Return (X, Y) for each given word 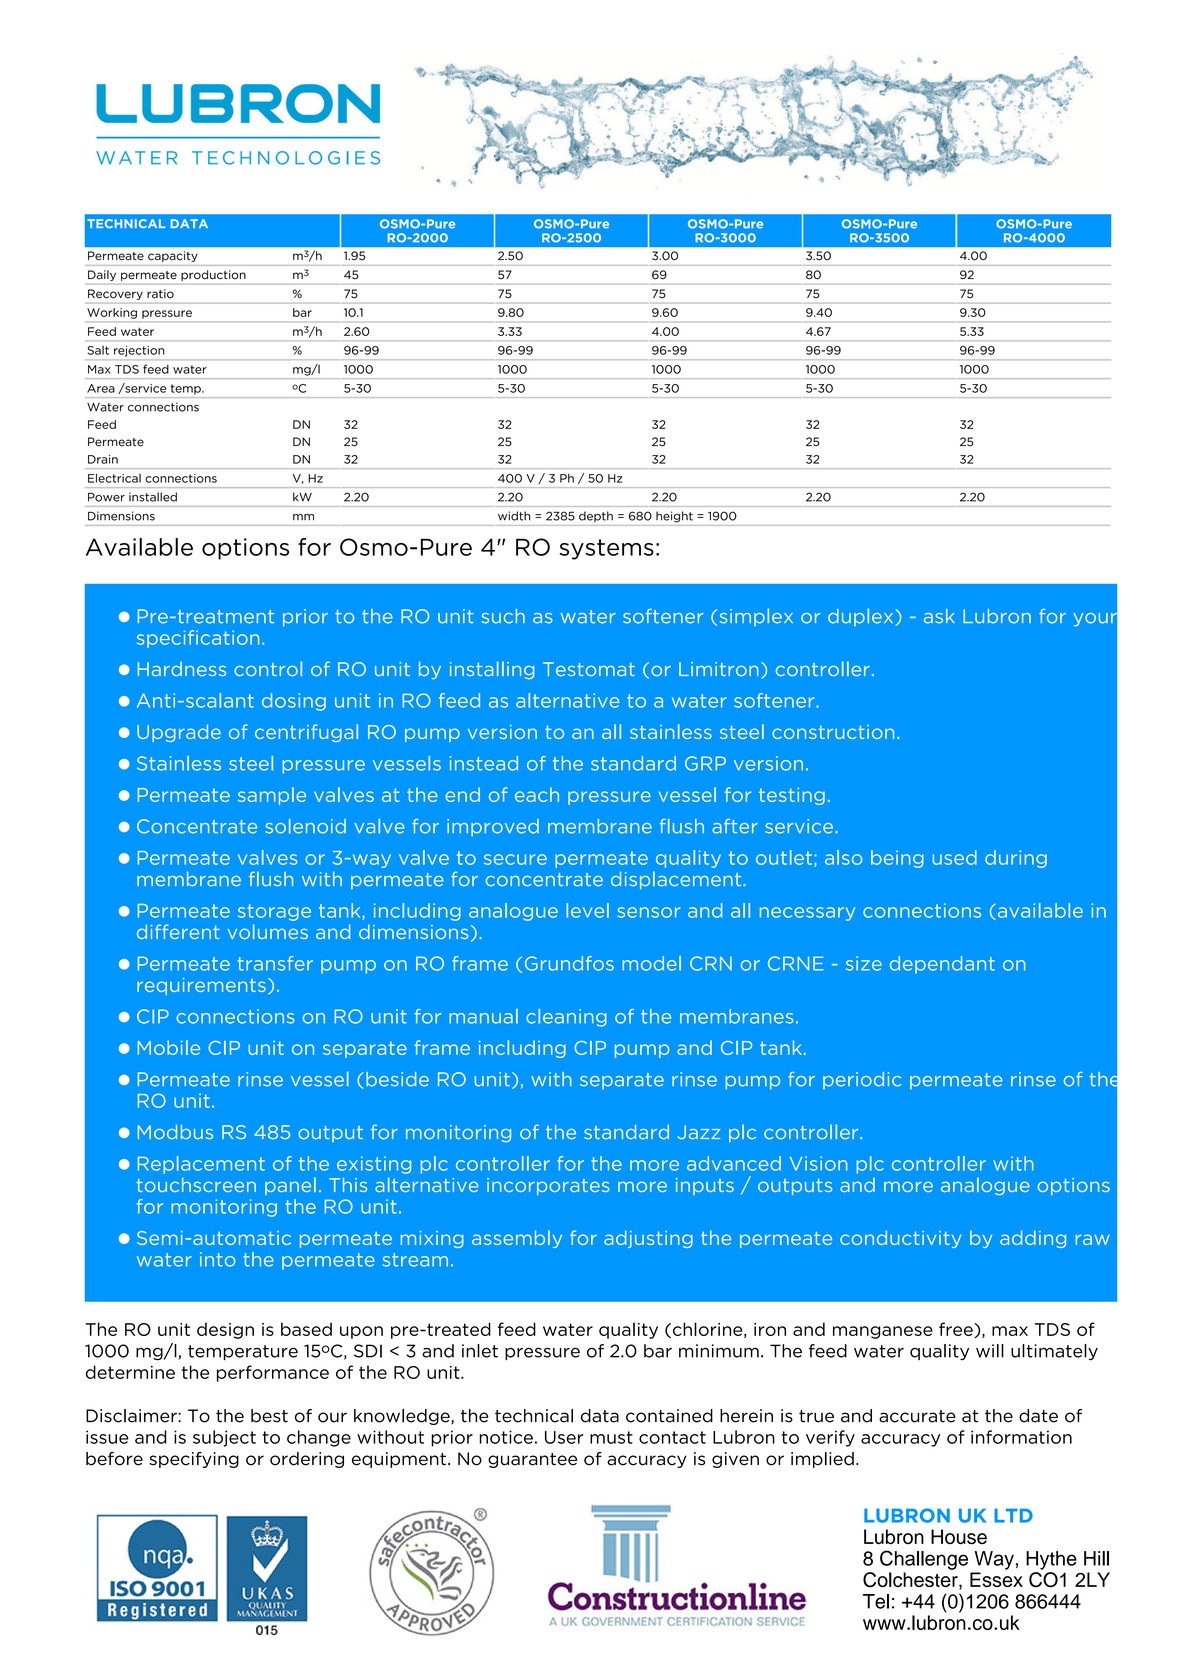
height (674, 517)
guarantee (532, 1460)
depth (596, 516)
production (213, 275)
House (959, 1537)
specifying (194, 1460)
